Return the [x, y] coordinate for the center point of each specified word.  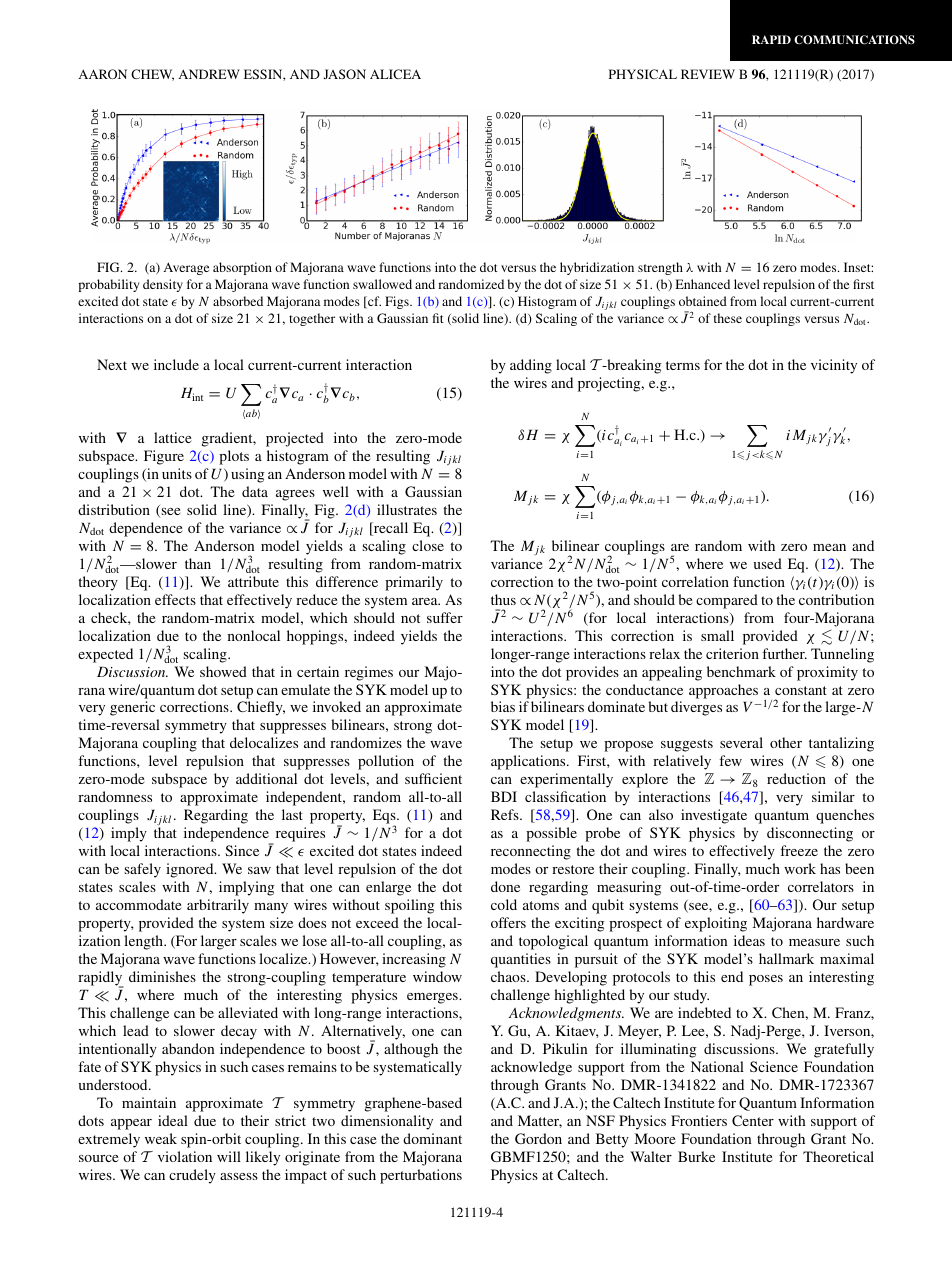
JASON [344, 74]
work [800, 868]
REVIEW [708, 74]
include [176, 364]
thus [503, 599]
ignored [191, 870]
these [728, 318]
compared [727, 601]
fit [438, 318]
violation [185, 1156]
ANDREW [209, 74]
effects [175, 599]
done [505, 886]
